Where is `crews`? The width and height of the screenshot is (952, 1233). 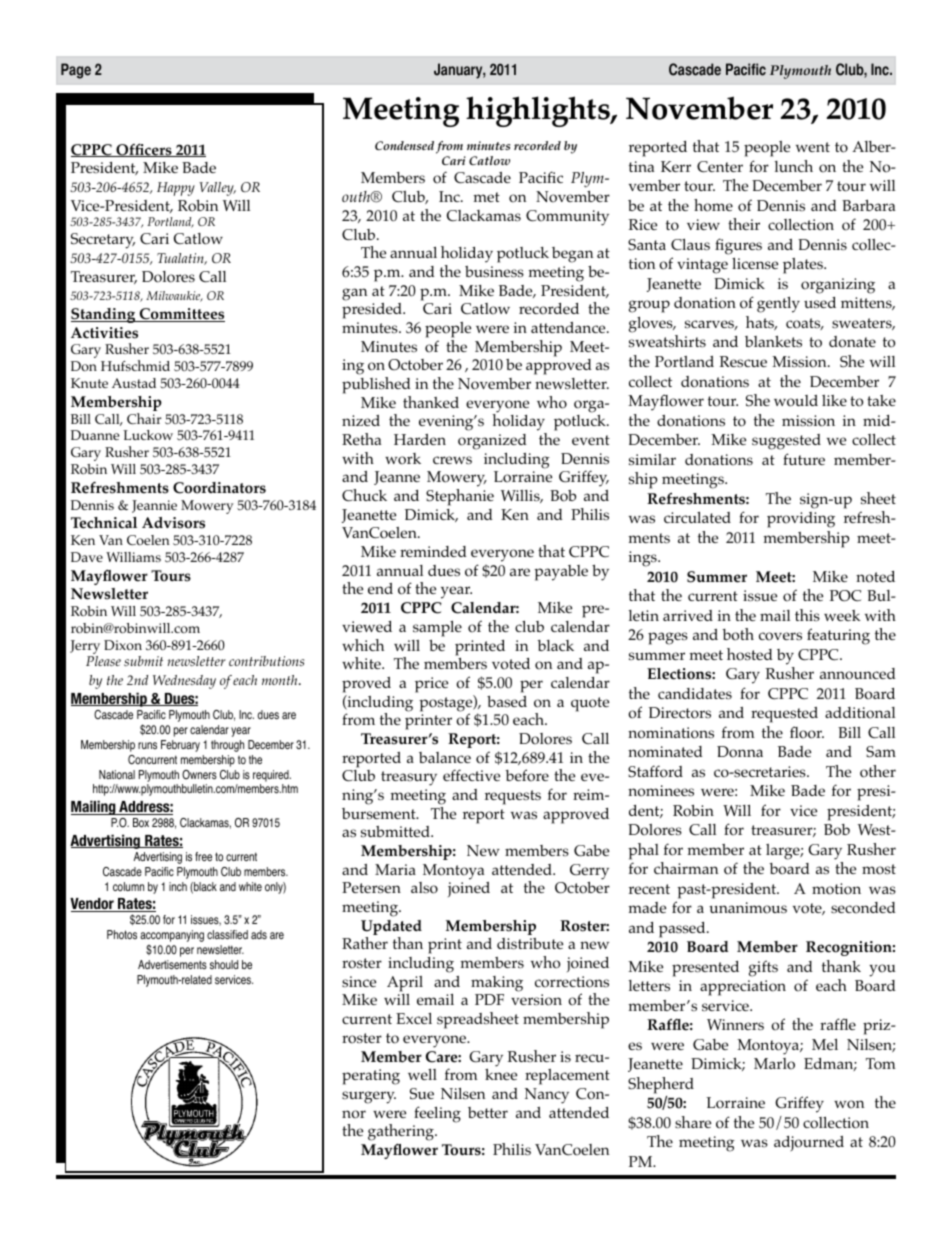 crews is located at coordinates (452, 460).
